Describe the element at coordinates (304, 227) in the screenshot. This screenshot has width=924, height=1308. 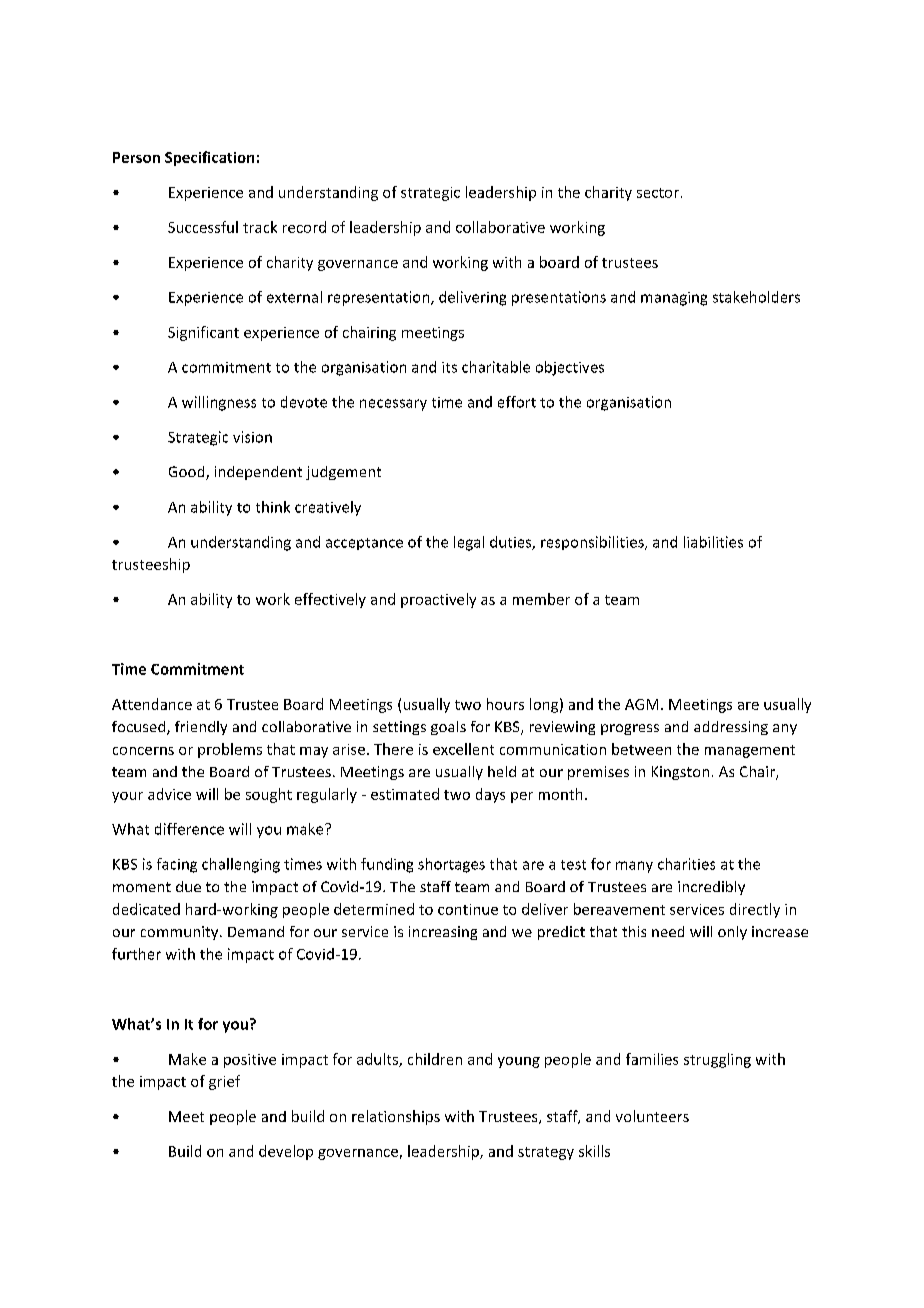
I see `record` at that location.
